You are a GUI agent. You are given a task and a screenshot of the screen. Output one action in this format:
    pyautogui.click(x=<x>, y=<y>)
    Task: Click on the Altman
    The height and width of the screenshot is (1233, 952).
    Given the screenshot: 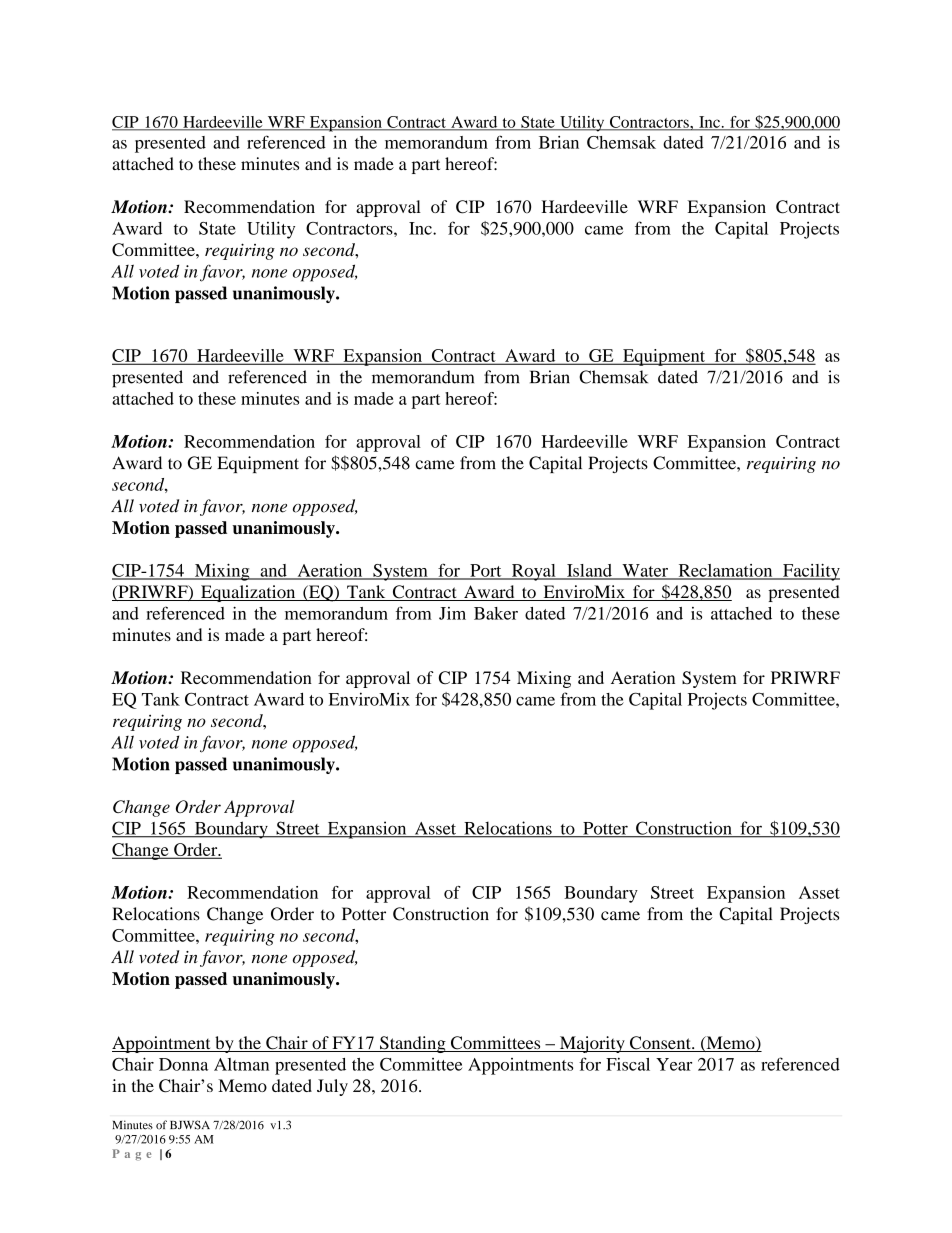 What is the action you would take?
    pyautogui.click(x=241, y=1064)
